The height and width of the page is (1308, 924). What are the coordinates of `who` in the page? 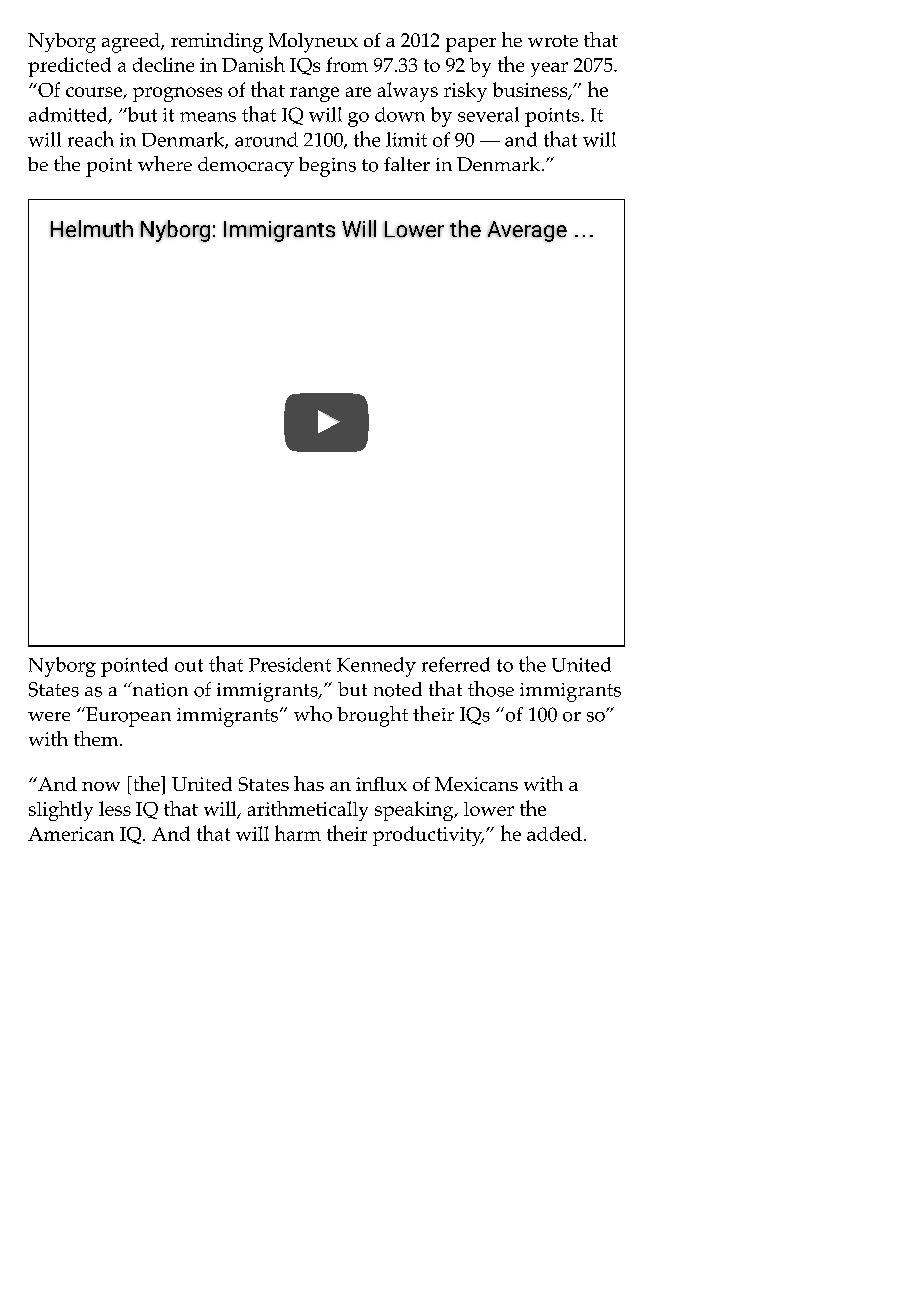 It's located at (313, 714).
